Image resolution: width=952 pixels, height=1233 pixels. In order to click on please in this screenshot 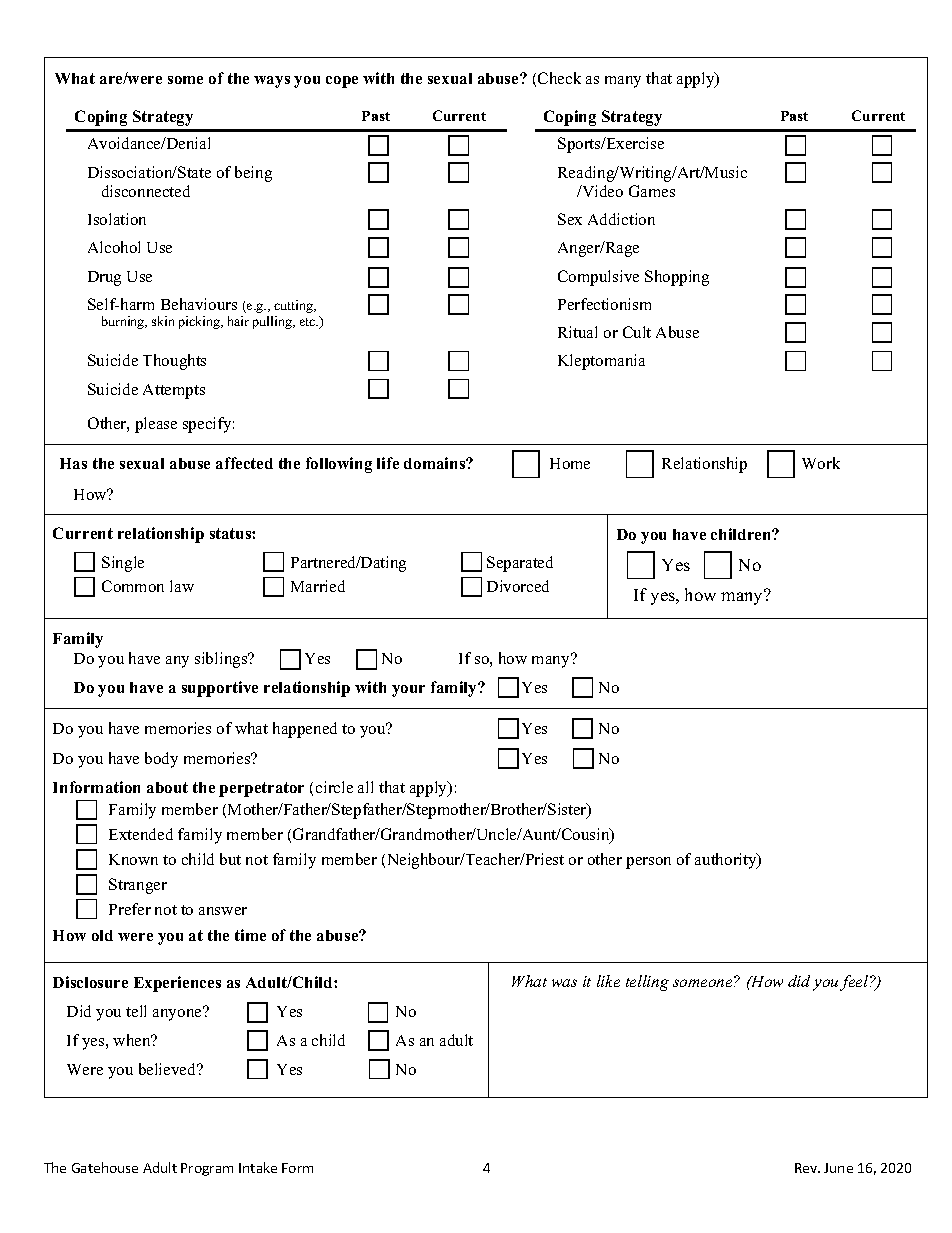, I will do `click(156, 425)`.
